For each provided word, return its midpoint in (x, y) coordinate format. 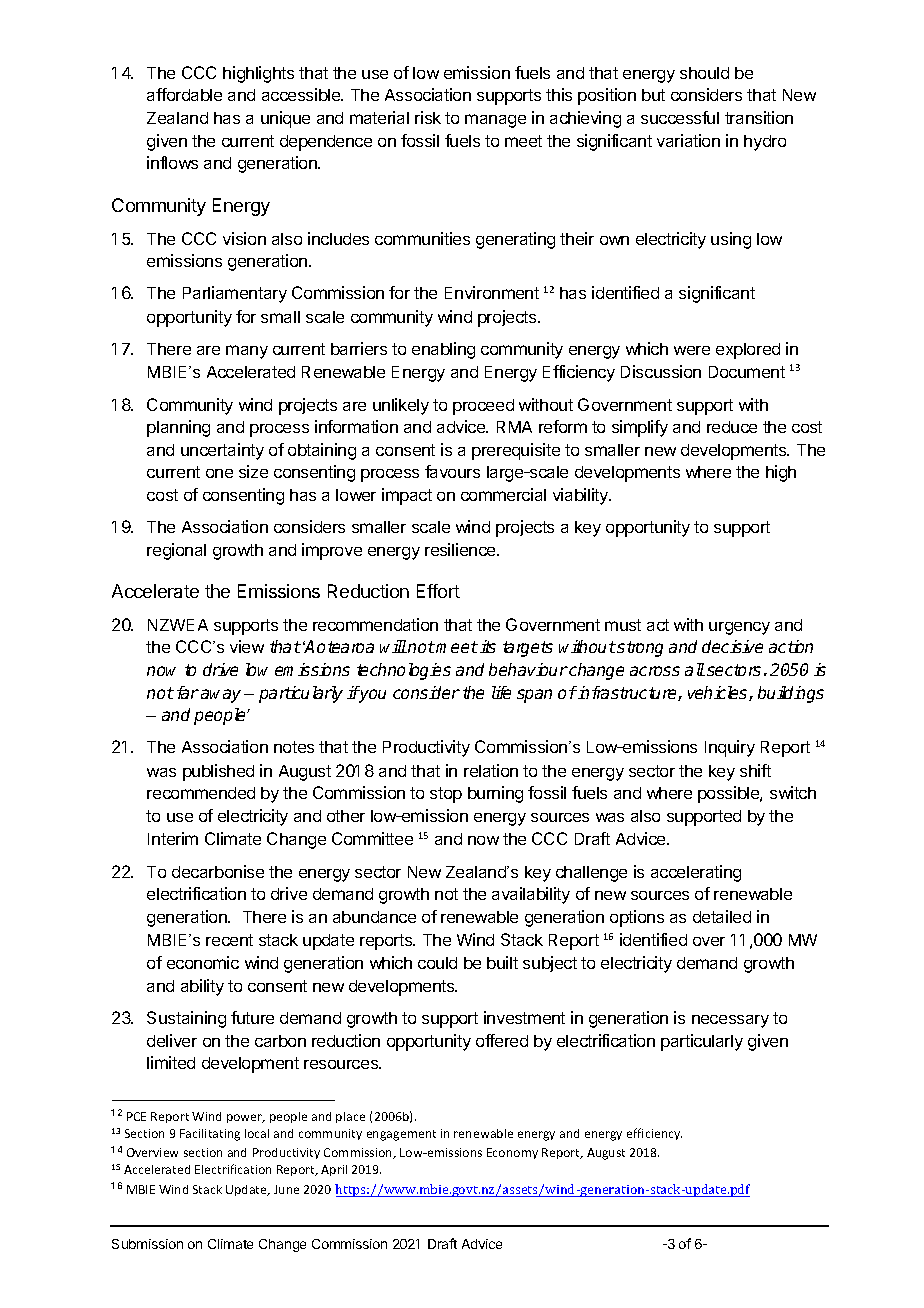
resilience (461, 549)
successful (680, 117)
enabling (443, 350)
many (247, 352)
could (437, 963)
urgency (739, 628)
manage (495, 121)
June (286, 1189)
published (218, 772)
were (692, 350)
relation (491, 770)
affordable (184, 94)
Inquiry (730, 748)
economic (203, 962)
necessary (730, 1021)
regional (176, 551)
